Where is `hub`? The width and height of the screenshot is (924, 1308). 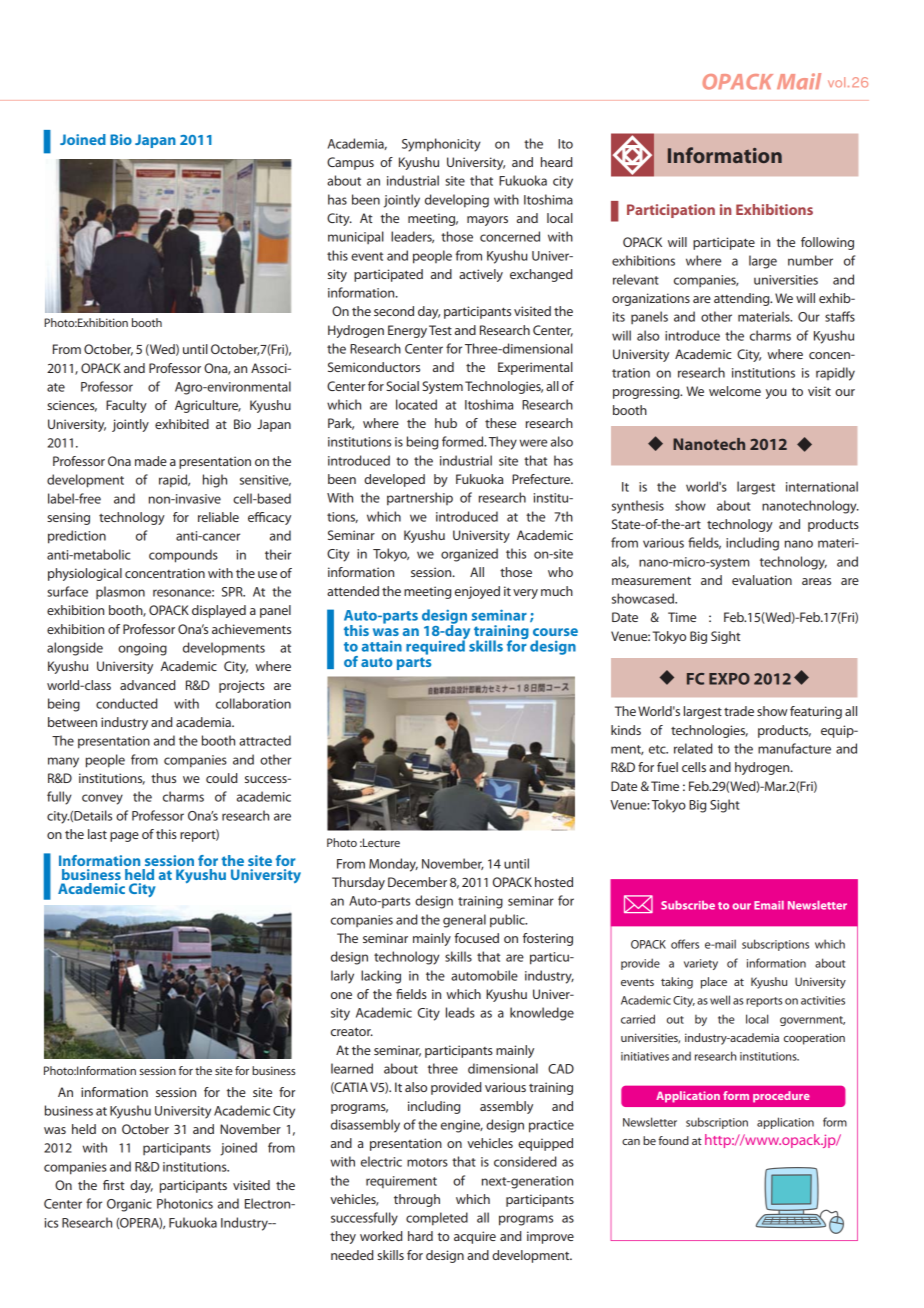 hub is located at coordinates (446, 423).
